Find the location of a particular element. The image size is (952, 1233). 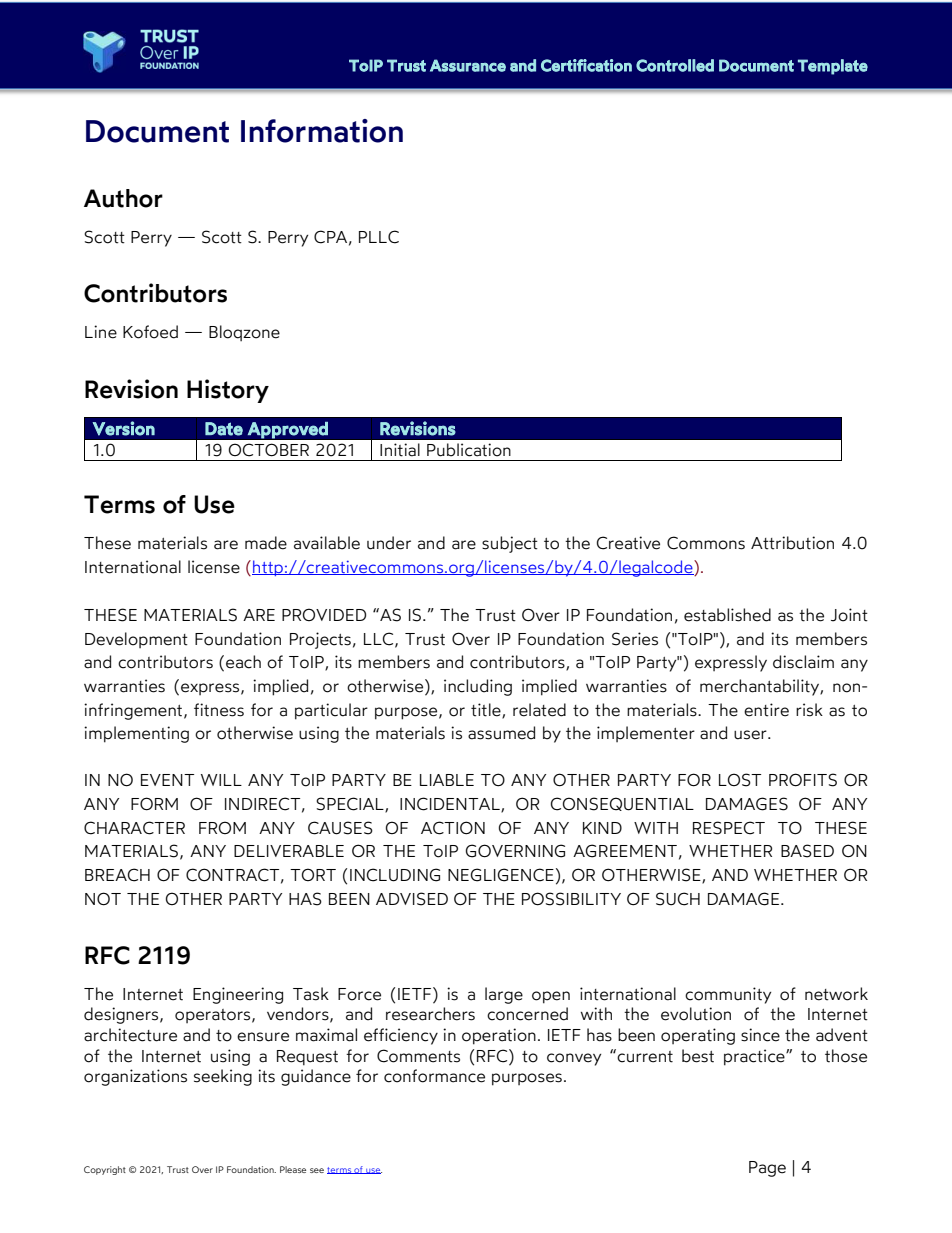

seeking is located at coordinates (223, 1077).
